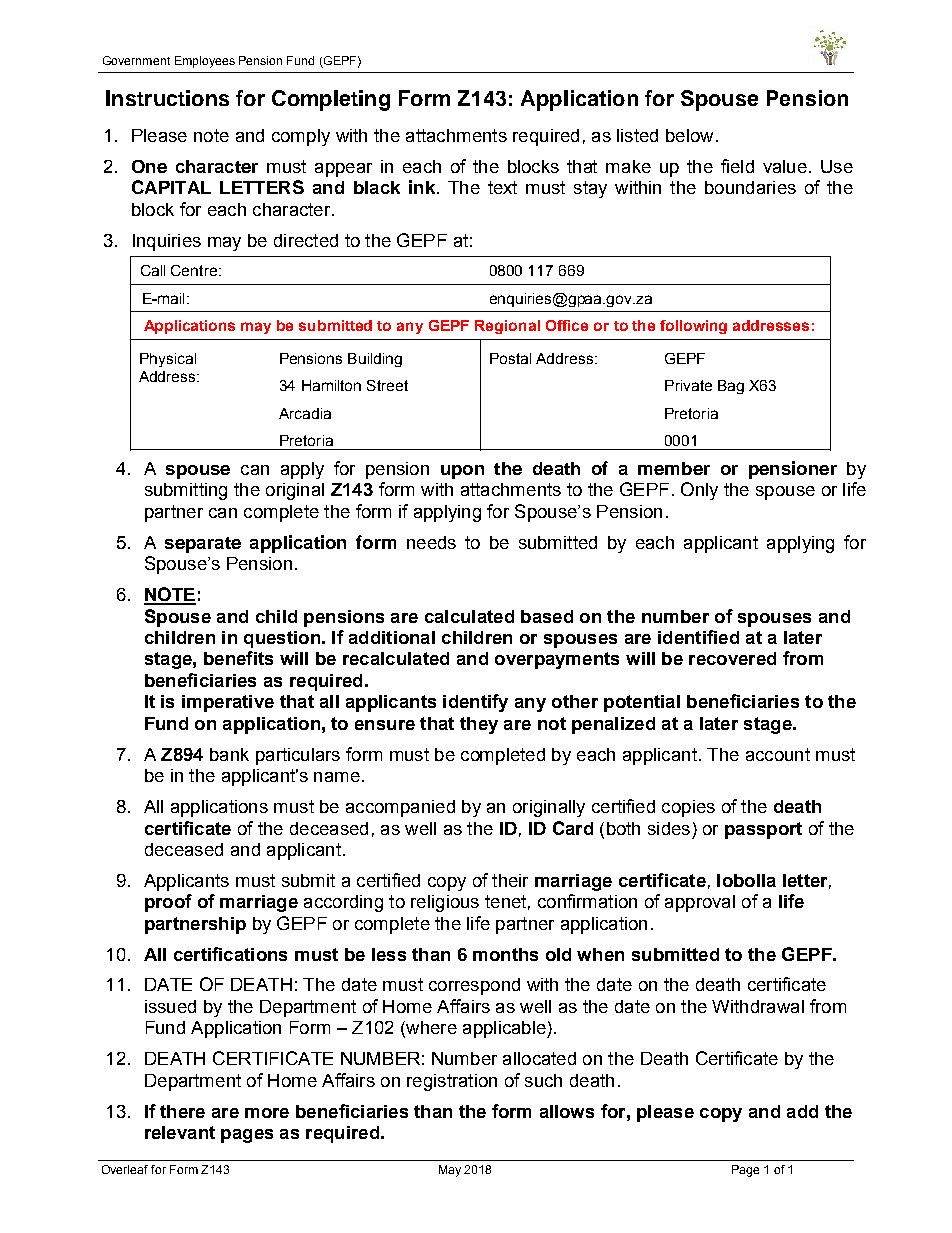  Describe the element at coordinates (205, 62) in the screenshot. I see `Employees` at that location.
